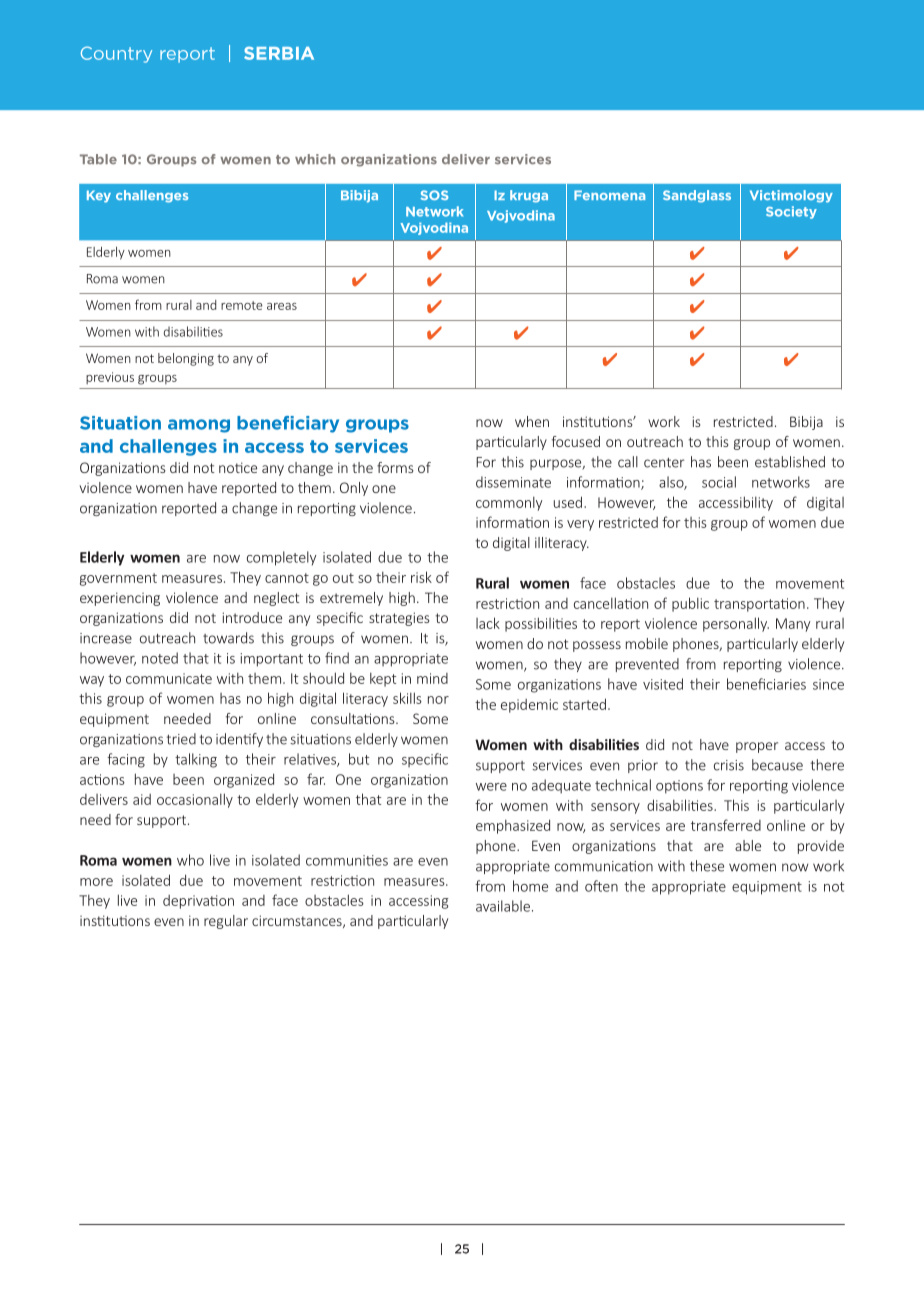 The image size is (924, 1308). What do you see at coordinates (530, 886) in the page?
I see `home` at bounding box center [530, 886].
